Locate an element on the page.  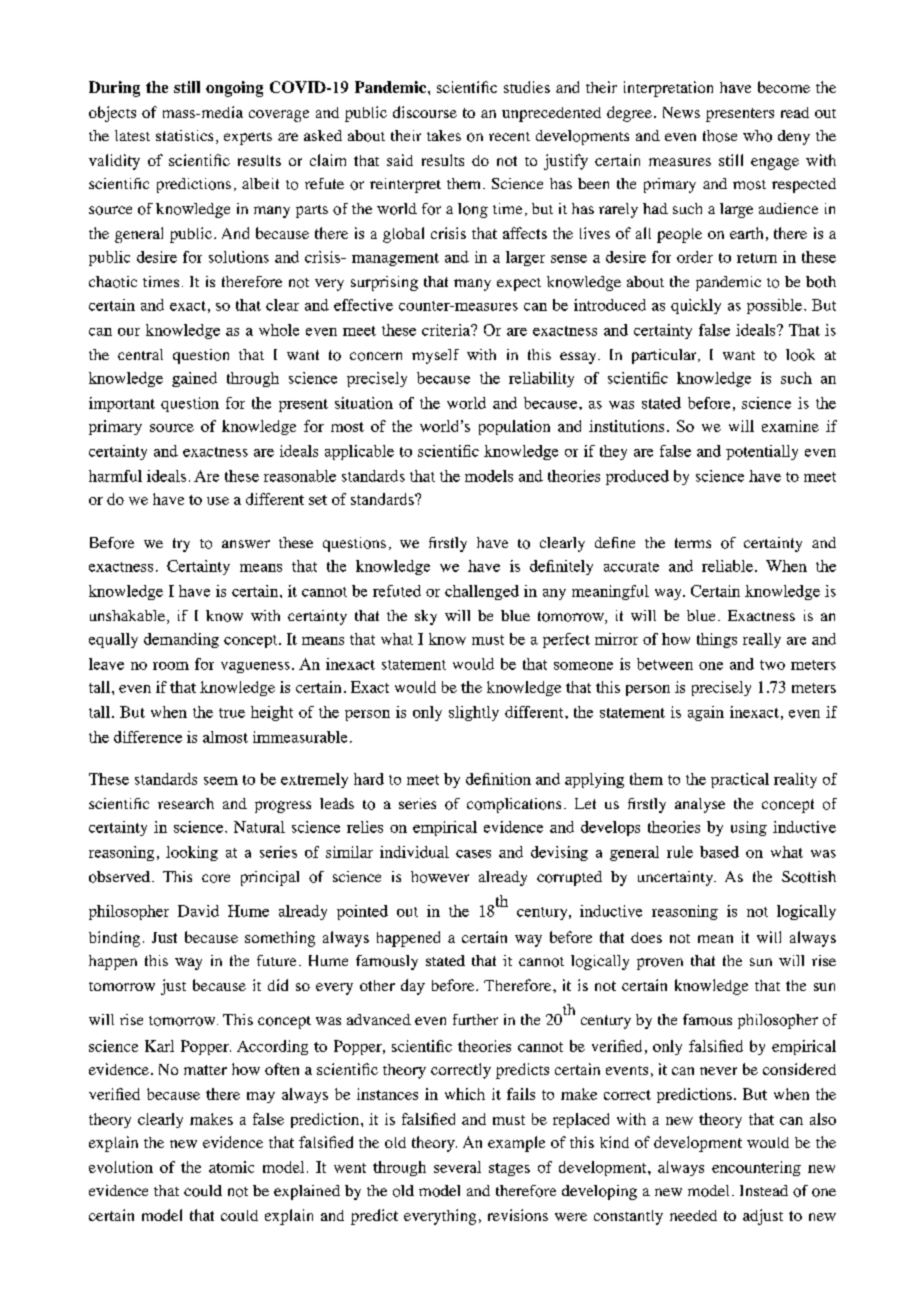
several is located at coordinates (457, 1167).
